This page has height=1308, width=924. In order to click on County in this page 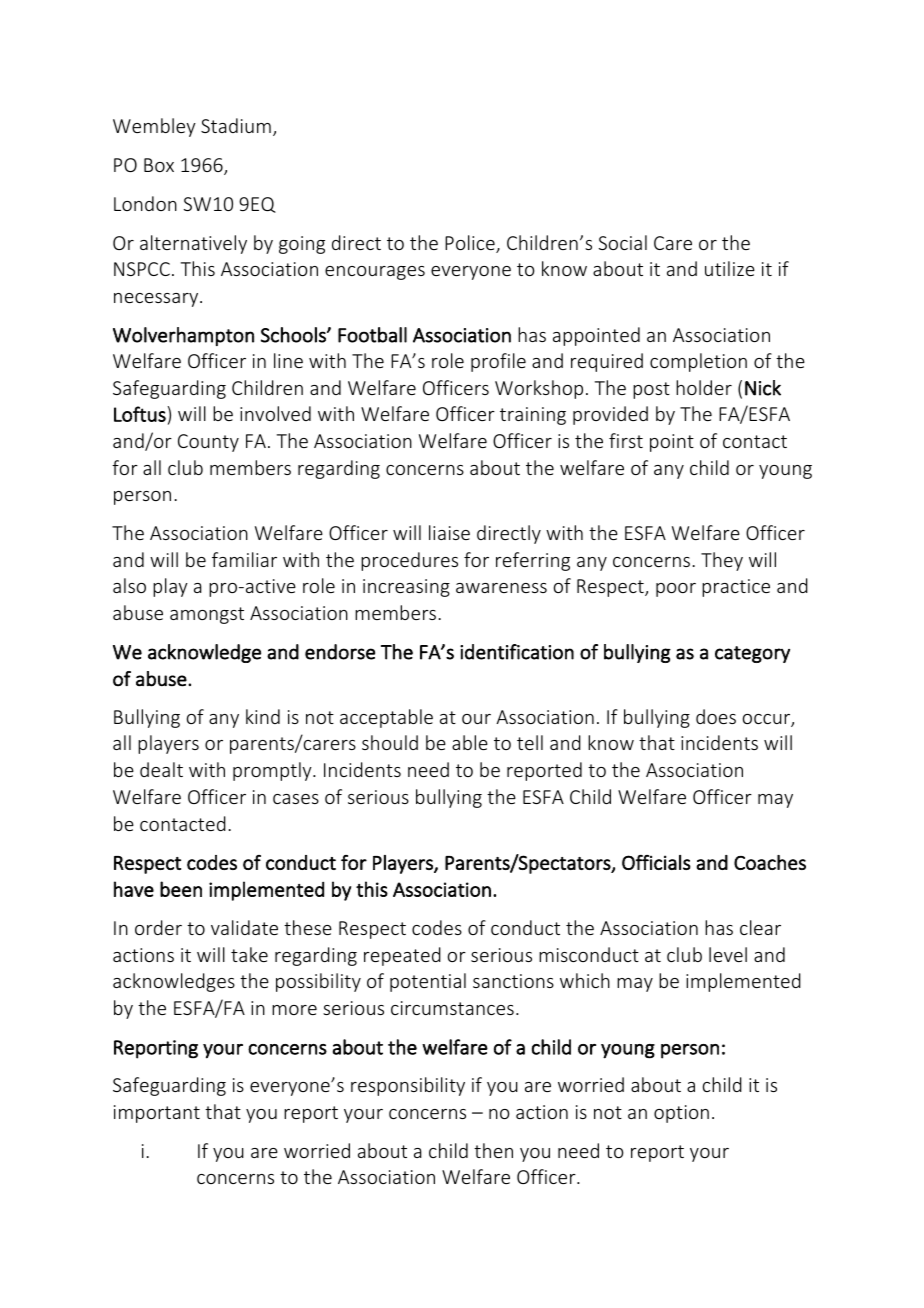, I will do `click(208, 443)`.
